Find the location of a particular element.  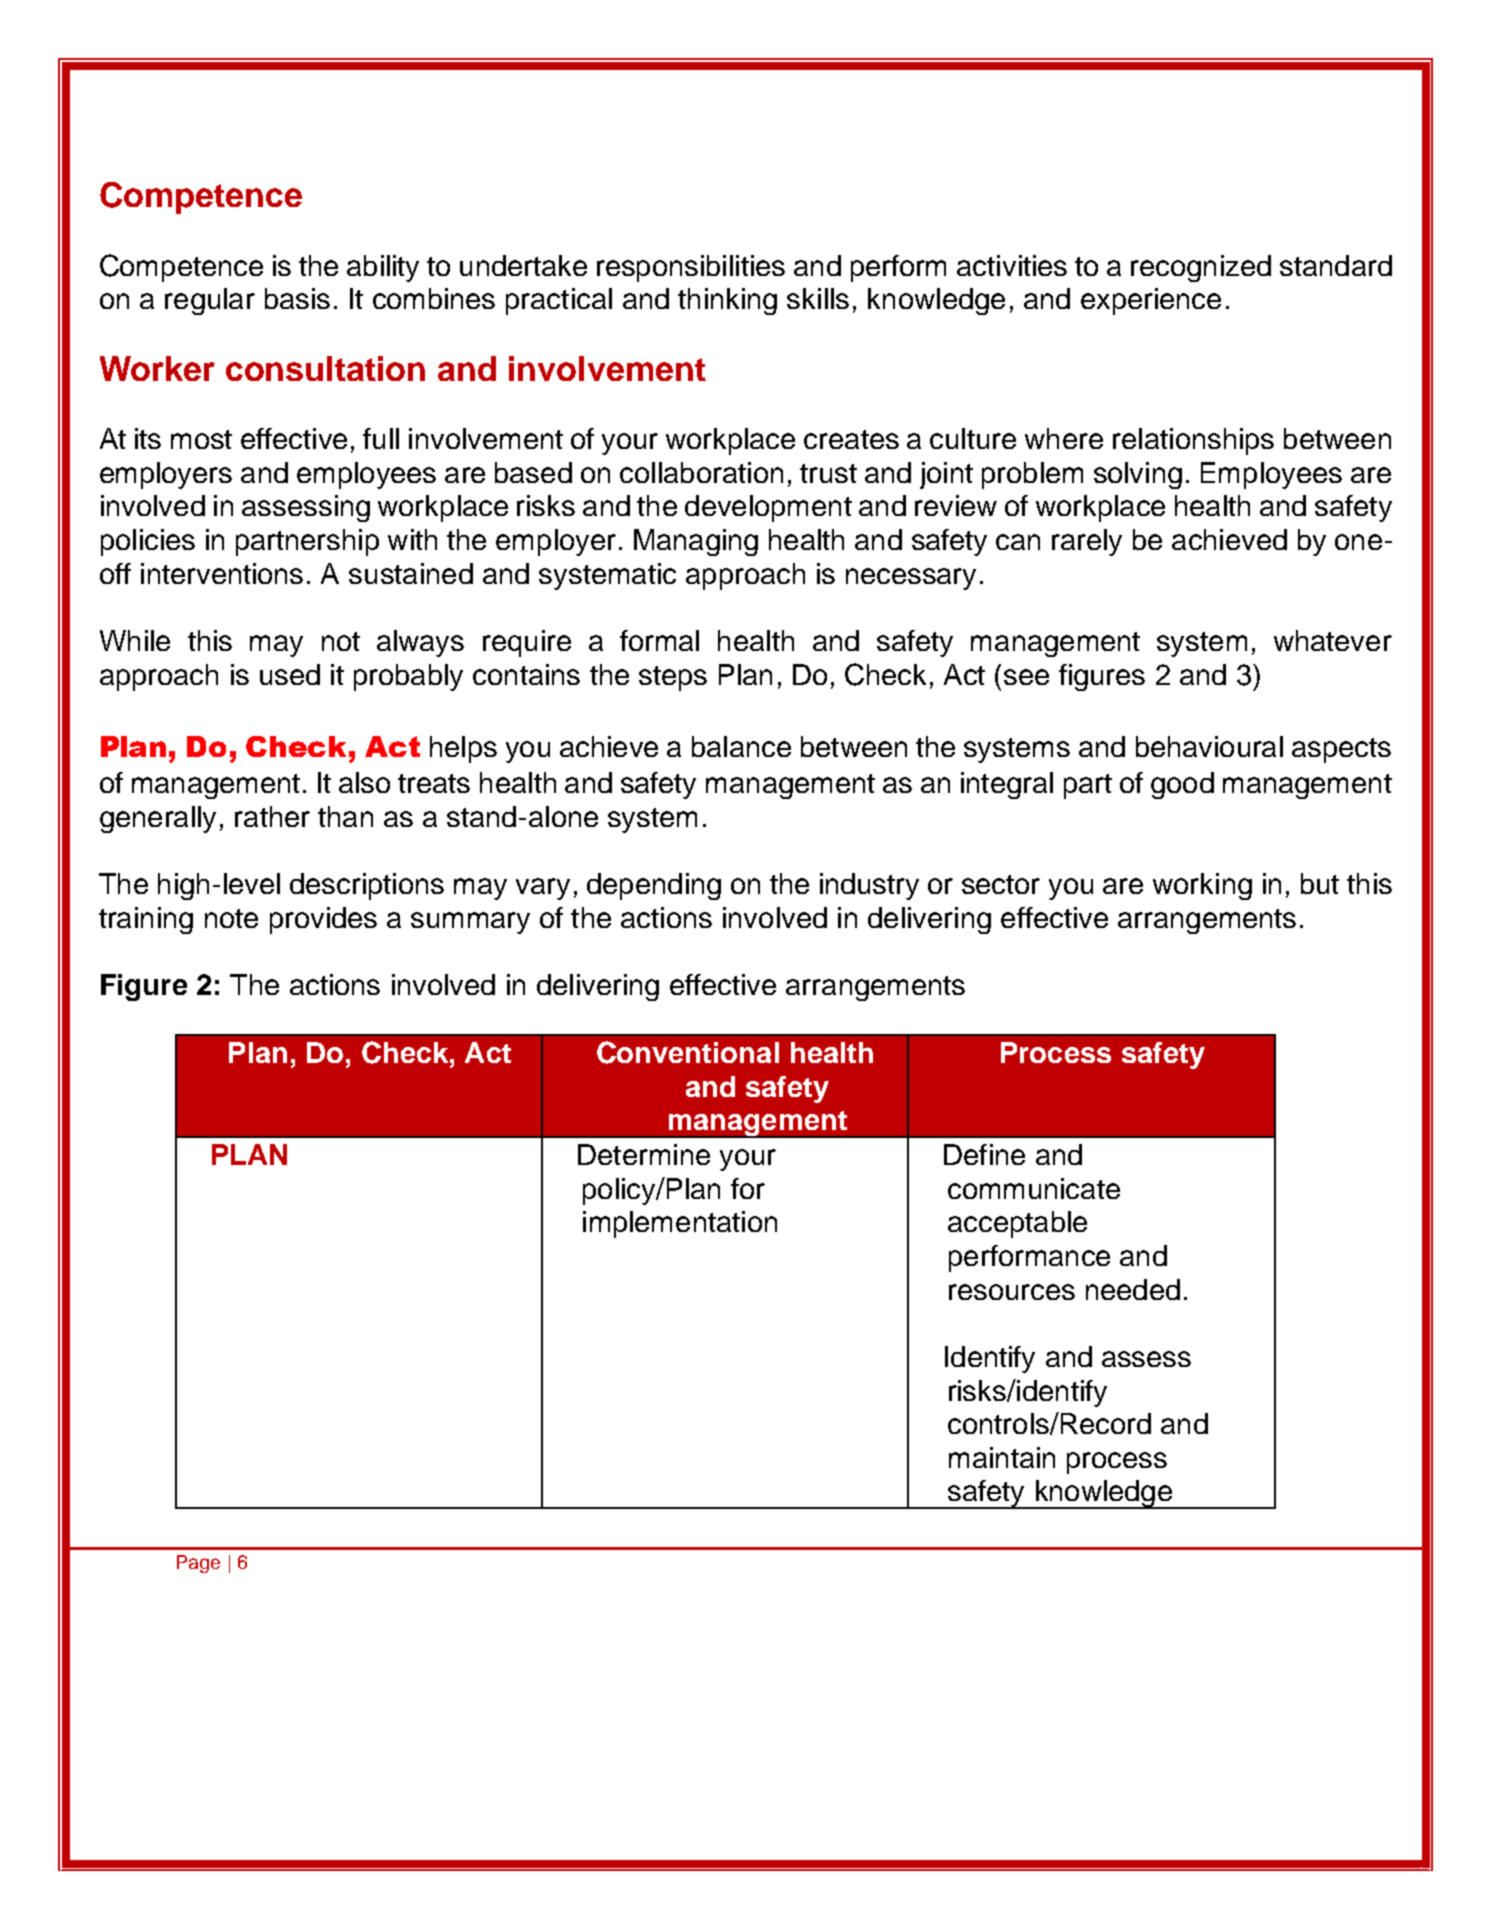

Page is located at coordinates (198, 1564).
